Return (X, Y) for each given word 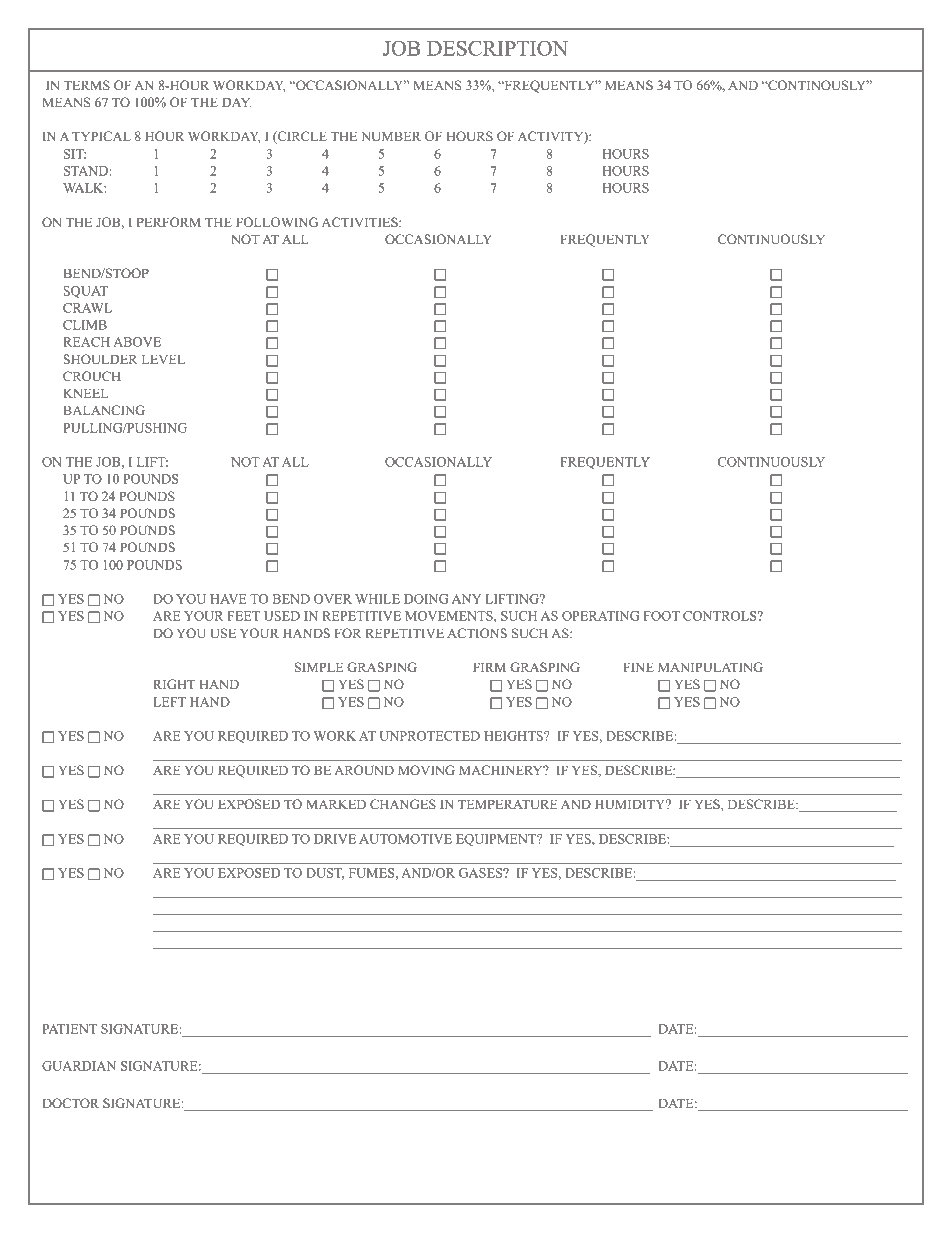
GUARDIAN (79, 1066)
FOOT (662, 616)
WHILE (377, 599)
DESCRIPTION (497, 48)
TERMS (87, 85)
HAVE (228, 599)
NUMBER (391, 136)
